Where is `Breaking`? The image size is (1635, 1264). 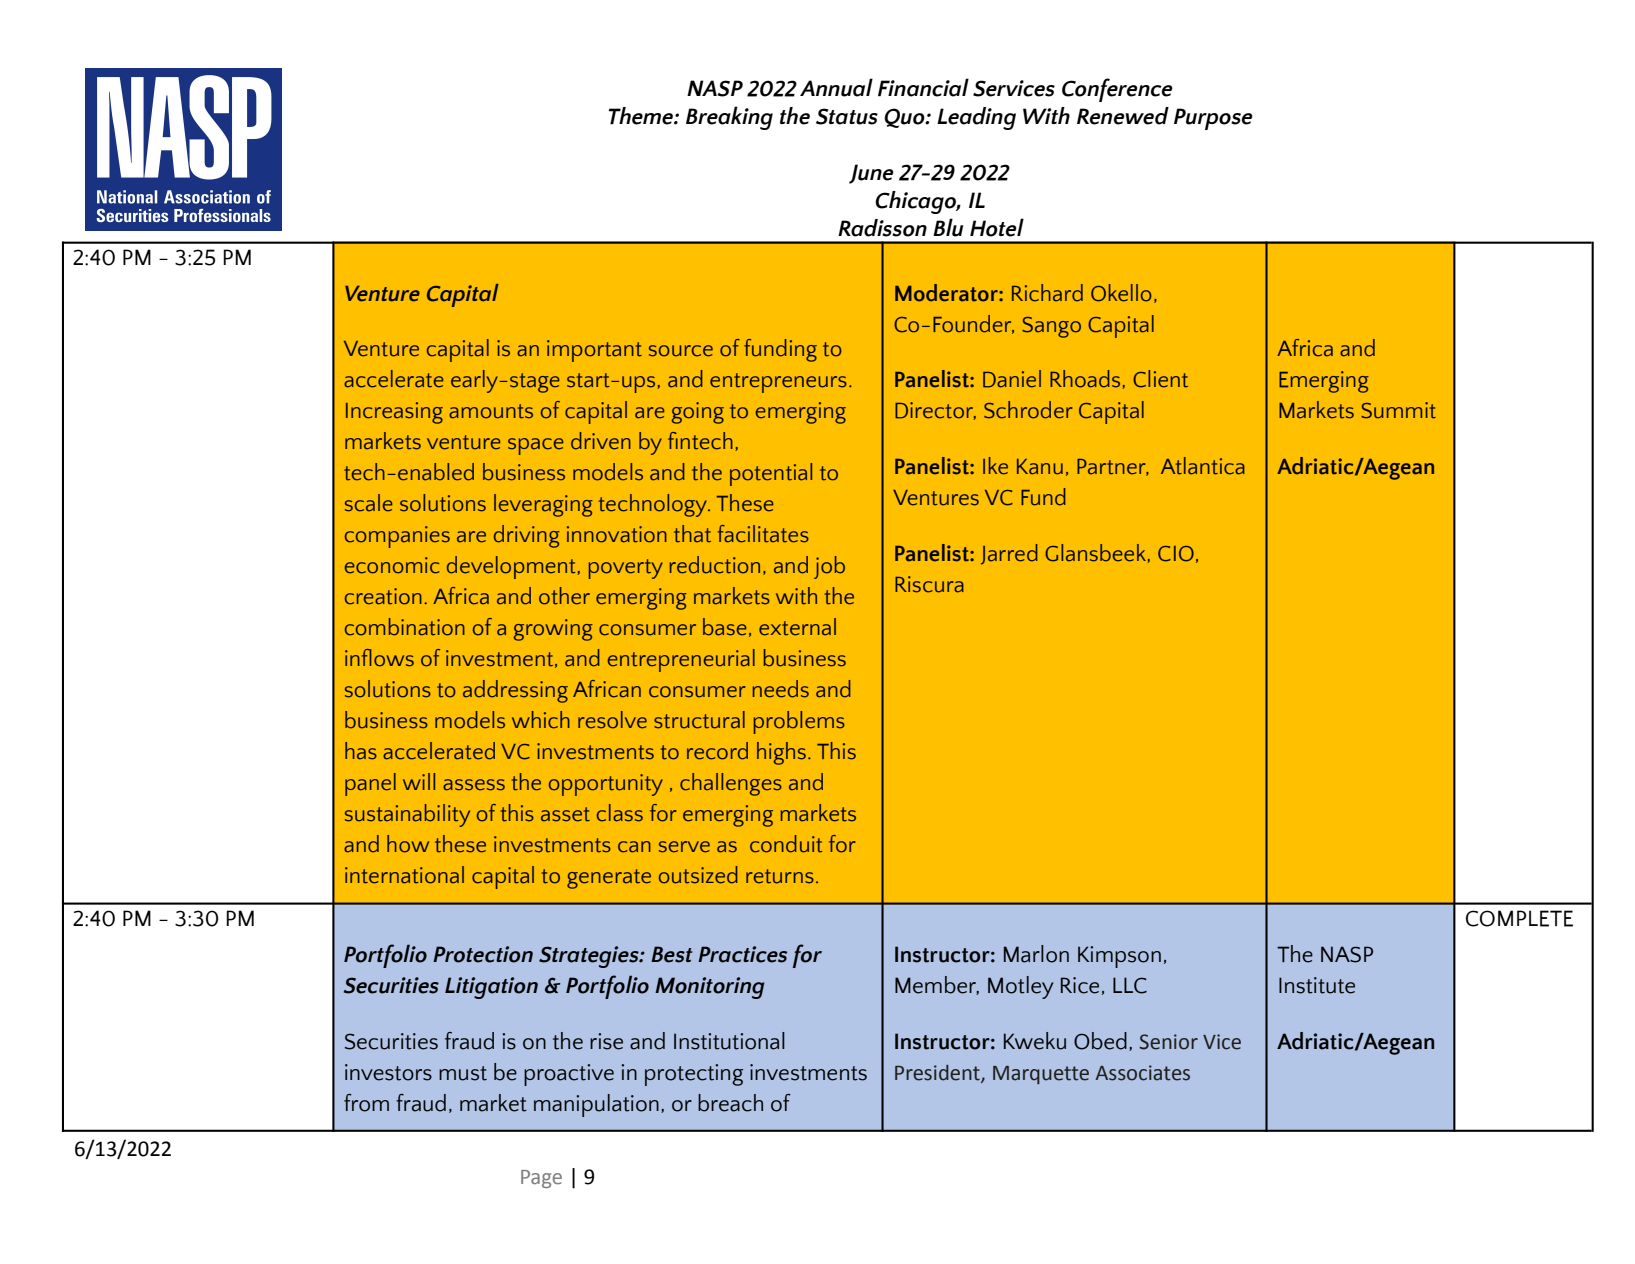
Breaking is located at coordinates (729, 118).
